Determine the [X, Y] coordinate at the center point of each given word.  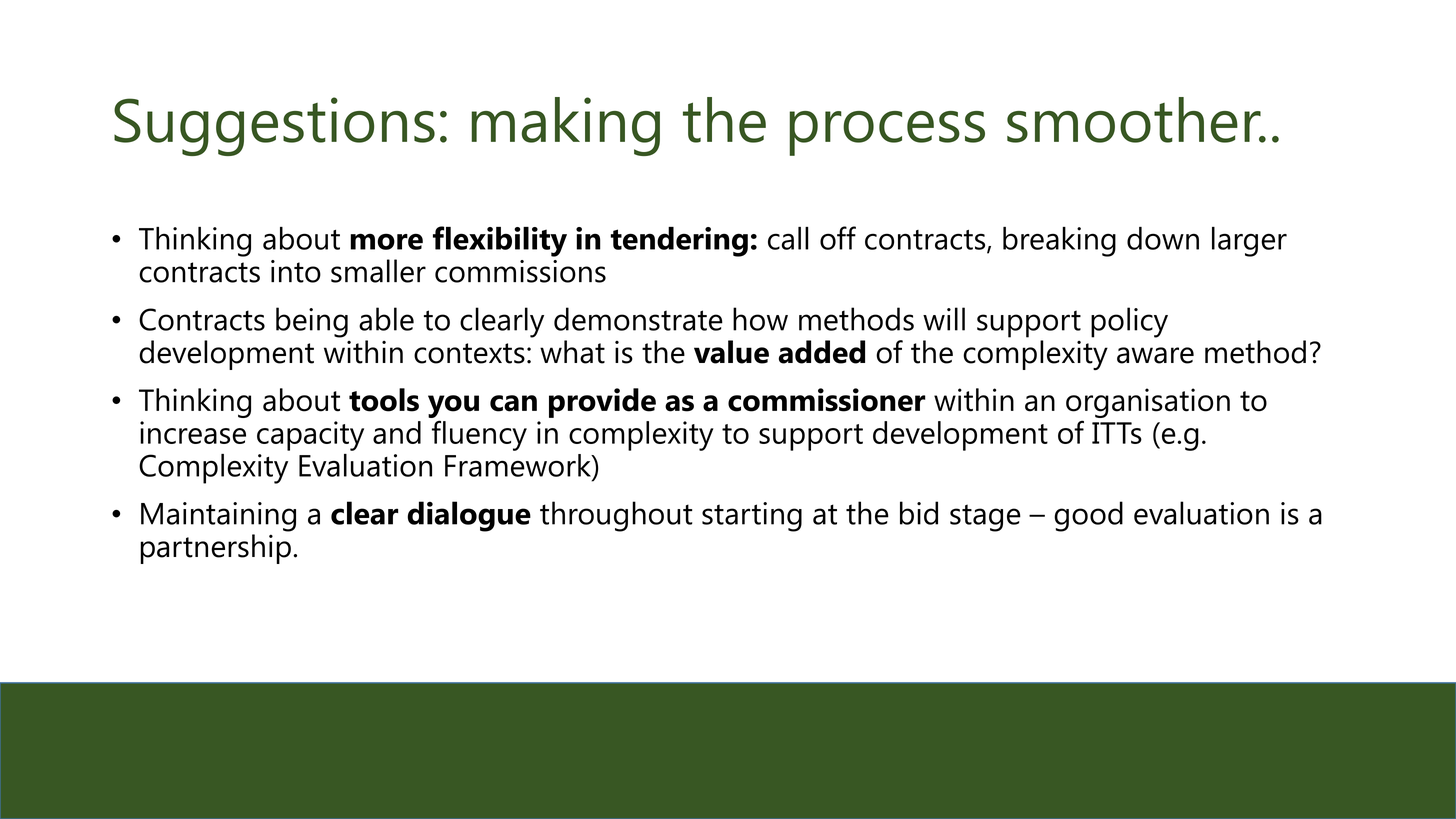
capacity [310, 436]
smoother [1135, 120]
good [1088, 516]
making [565, 126]
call [788, 238]
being [312, 322]
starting [752, 517]
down [1163, 238]
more [386, 241]
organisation [1148, 403]
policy [1129, 322]
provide [602, 403]
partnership [215, 549]
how [760, 319]
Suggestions [274, 126]
